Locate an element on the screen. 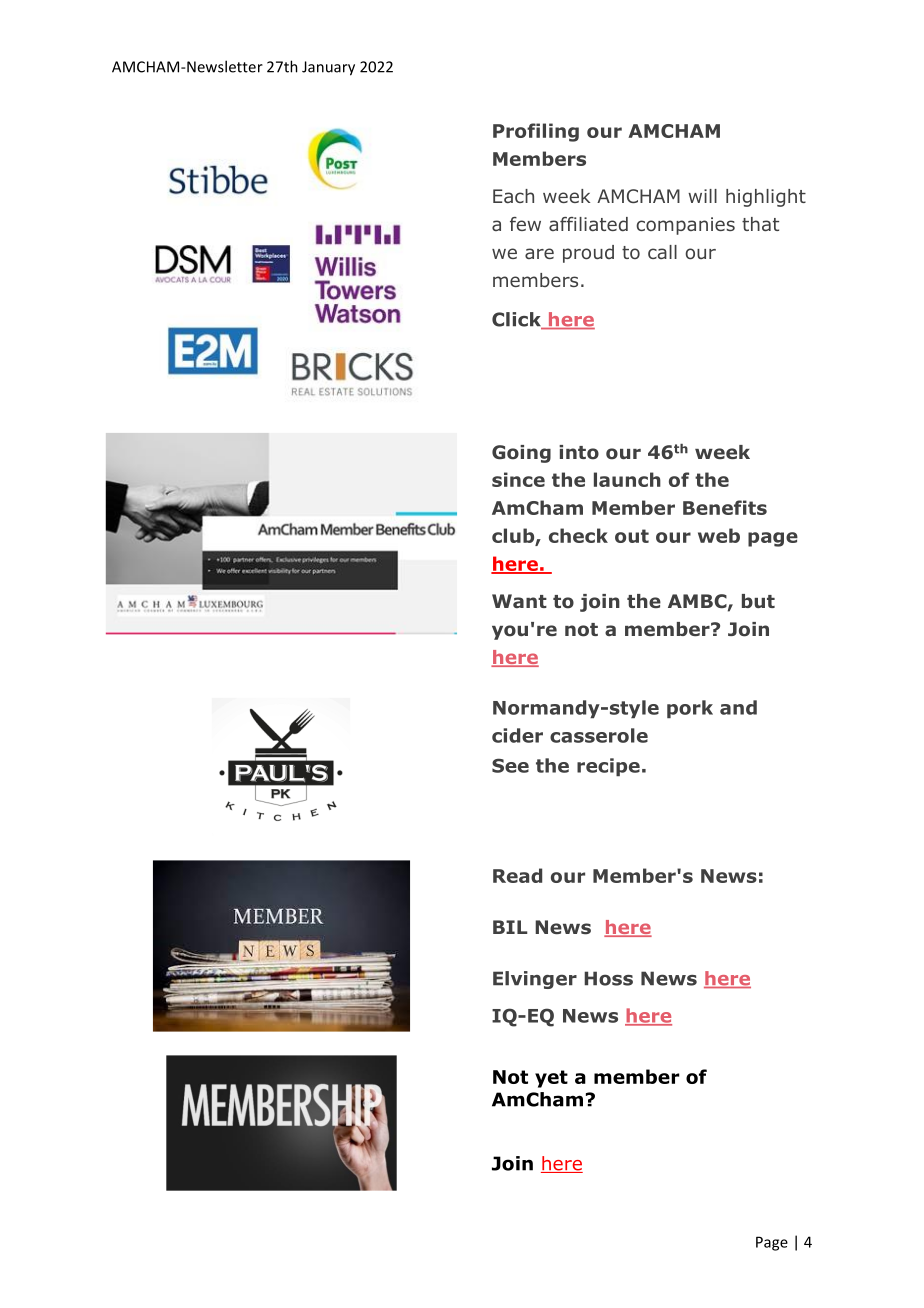  web is located at coordinates (719, 535).
